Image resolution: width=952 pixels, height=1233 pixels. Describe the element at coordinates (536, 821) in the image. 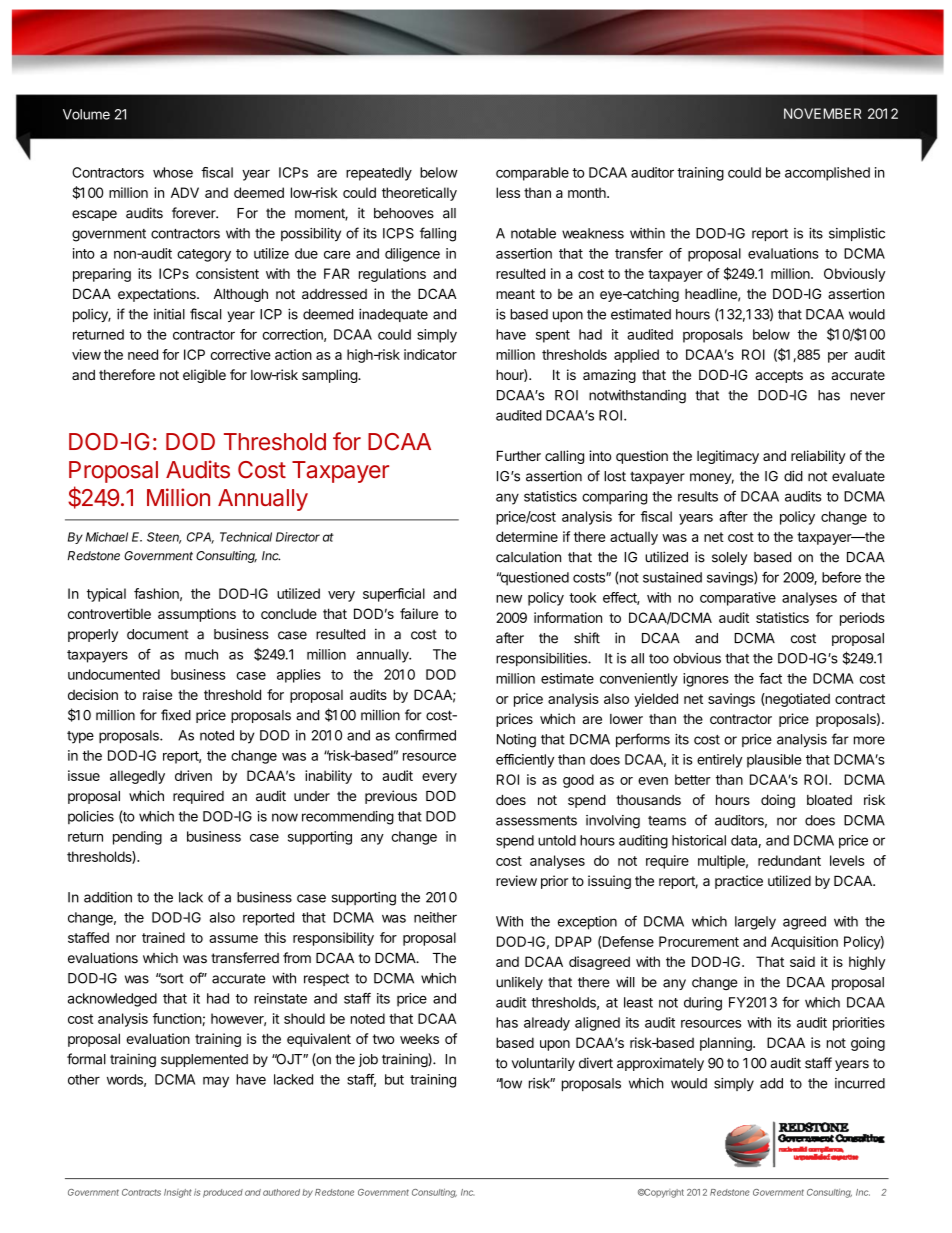

I see `assessments` at that location.
